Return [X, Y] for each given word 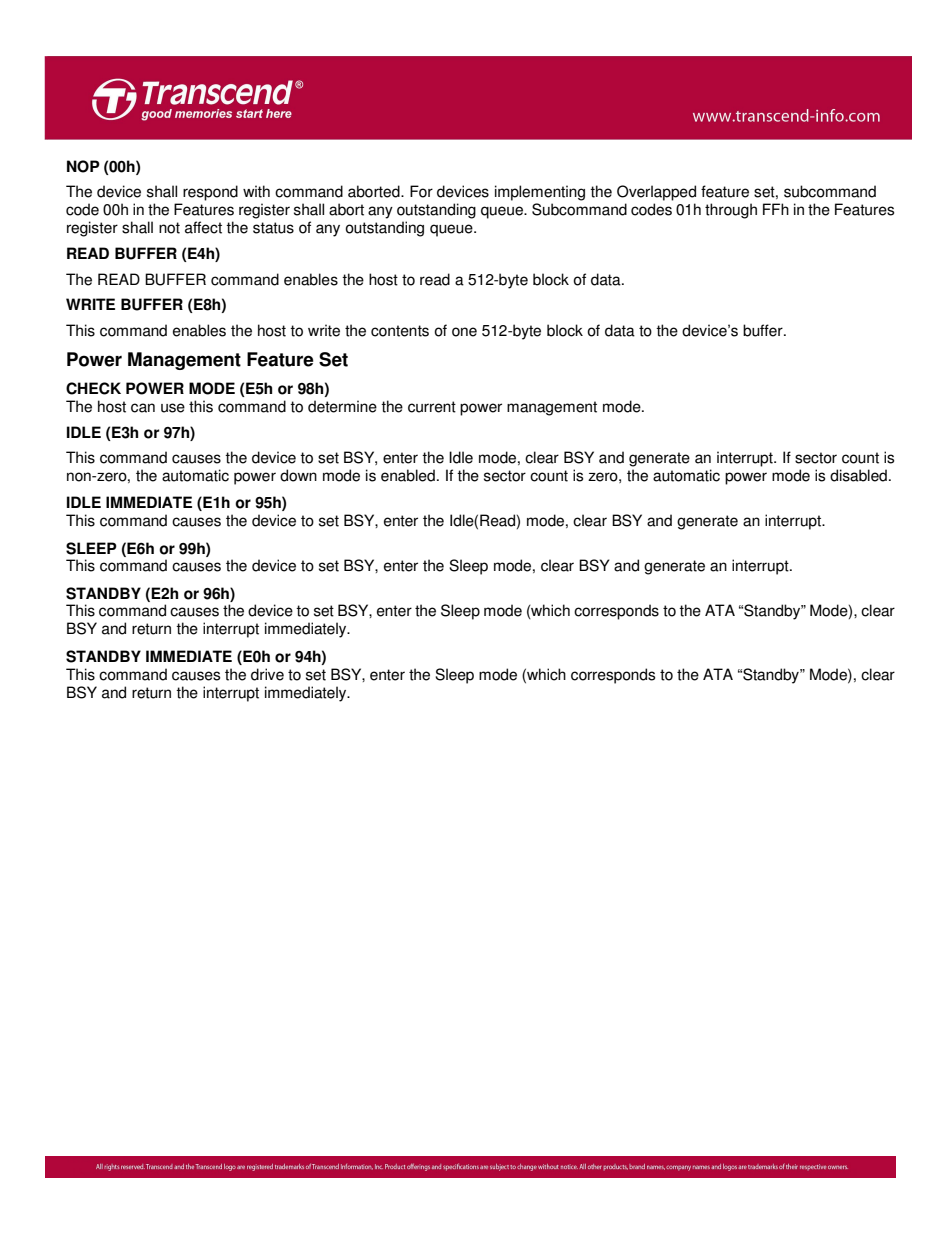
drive [267, 674]
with [256, 191]
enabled [408, 475]
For [421, 191]
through [731, 211]
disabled [858, 475]
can [143, 408]
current [432, 407]
